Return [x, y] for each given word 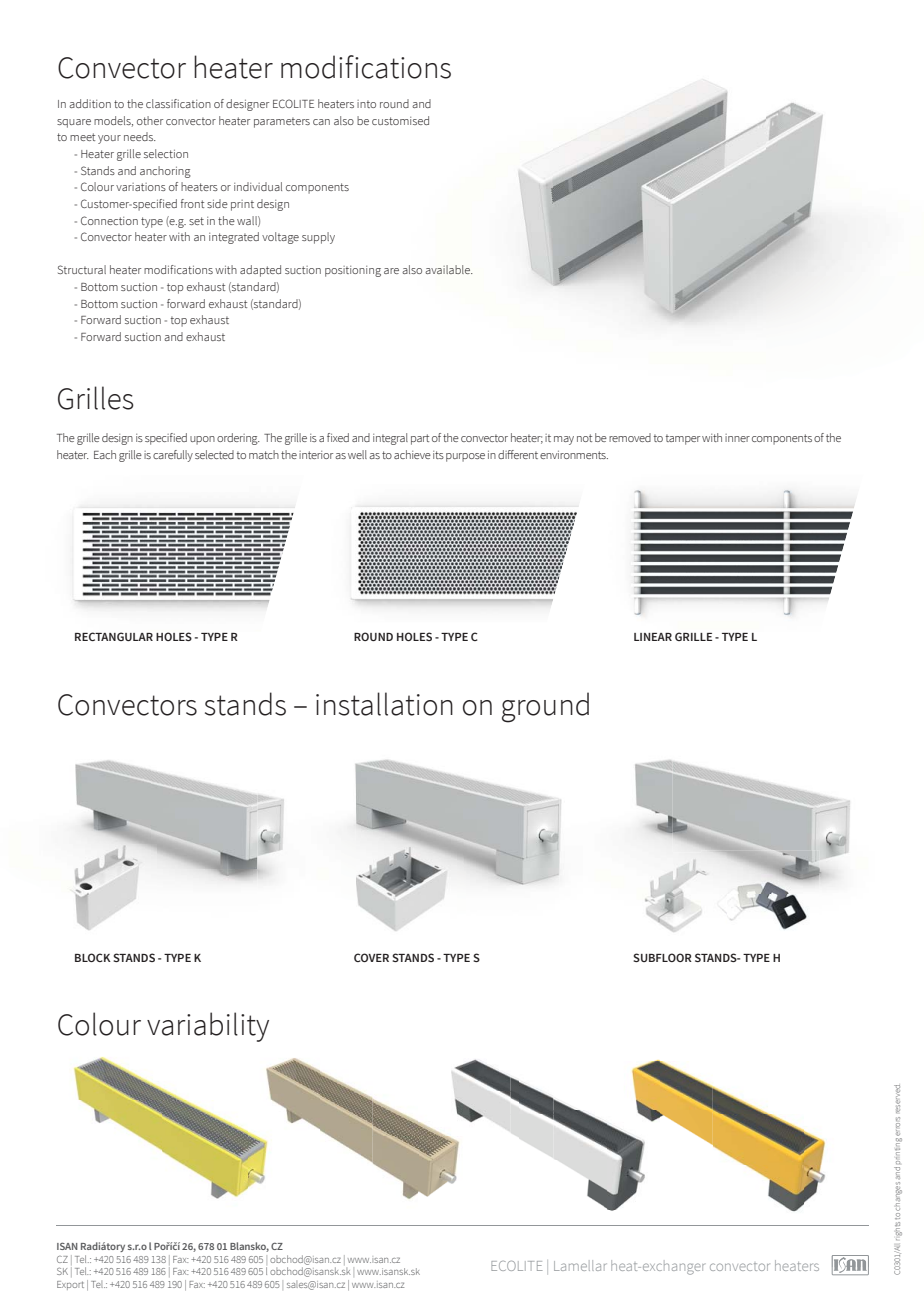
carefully [173, 456]
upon [202, 440]
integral [390, 439]
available [449, 269]
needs [140, 136]
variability [208, 1027]
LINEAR [653, 637]
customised [400, 120]
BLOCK [93, 957]
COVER [371, 957]
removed [630, 437]
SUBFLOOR [663, 957]
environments [574, 455]
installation [384, 704]
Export [70, 1285]
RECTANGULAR [114, 636]
